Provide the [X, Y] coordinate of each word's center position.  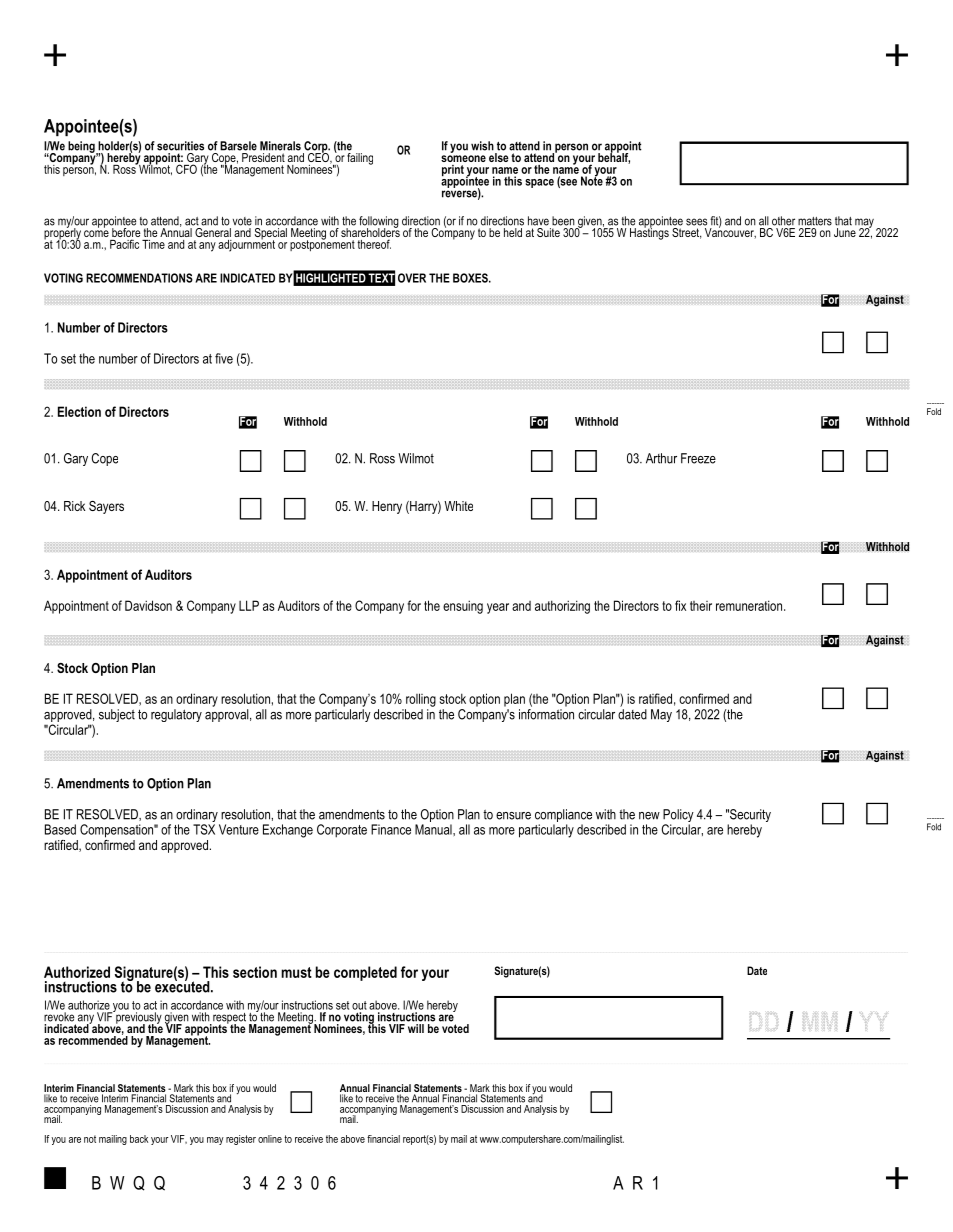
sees [696, 222]
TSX [204, 829]
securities [180, 146]
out [359, 1005]
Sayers [106, 507]
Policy [678, 817]
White [458, 506]
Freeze [698, 458]
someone [463, 158]
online [270, 1139]
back [139, 1139]
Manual [434, 829]
